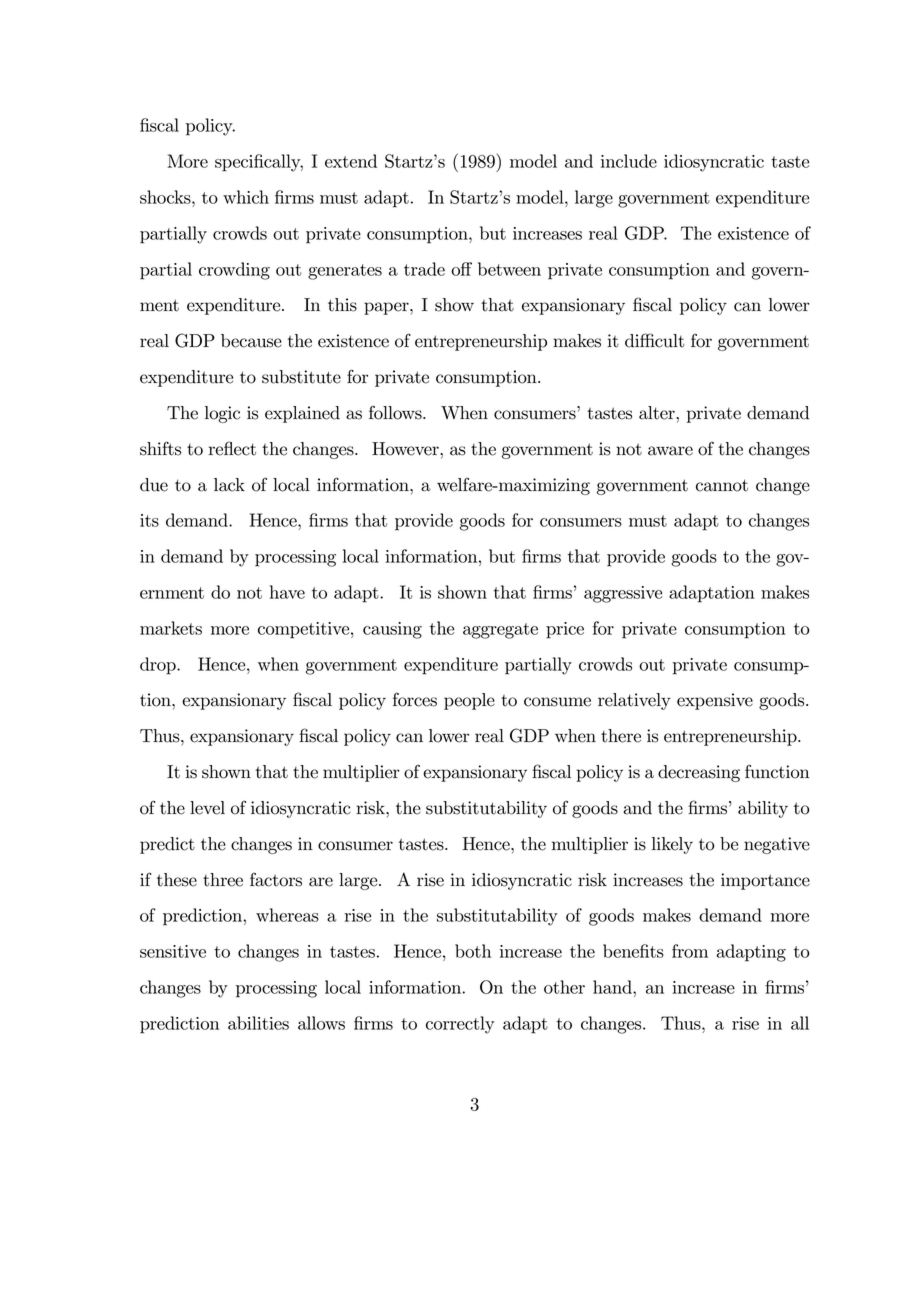 This image has height=1308, width=924. I want to click on abilities, so click(258, 1023).
